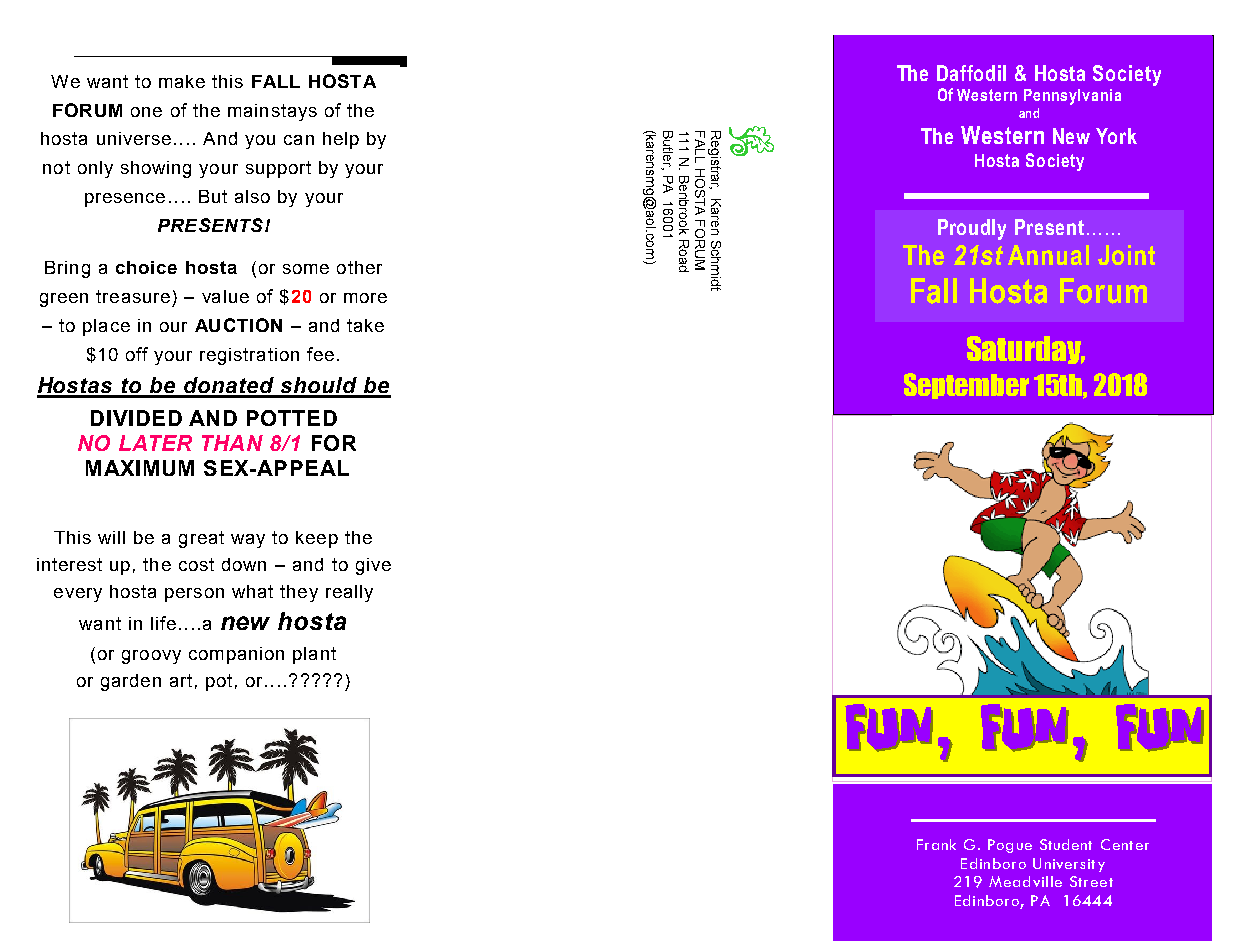 The height and width of the document is (952, 1233). Describe the element at coordinates (131, 682) in the document. I see `garden` at that location.
